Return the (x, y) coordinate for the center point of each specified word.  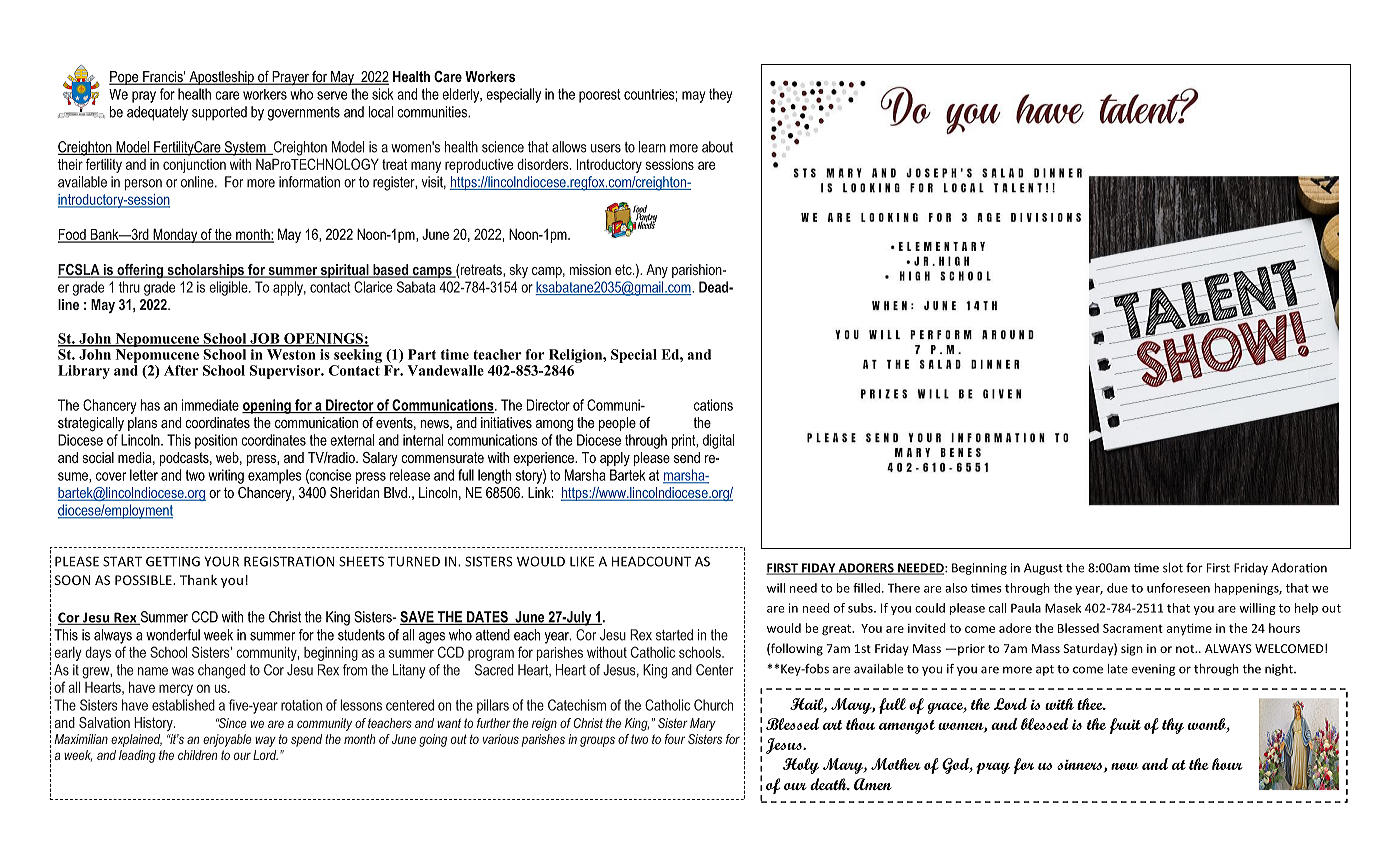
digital (718, 441)
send (687, 457)
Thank (198, 580)
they (720, 95)
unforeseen (1178, 588)
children (197, 755)
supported (219, 113)
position (216, 441)
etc (624, 269)
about (717, 147)
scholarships (205, 271)
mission (590, 269)
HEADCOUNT (651, 561)
